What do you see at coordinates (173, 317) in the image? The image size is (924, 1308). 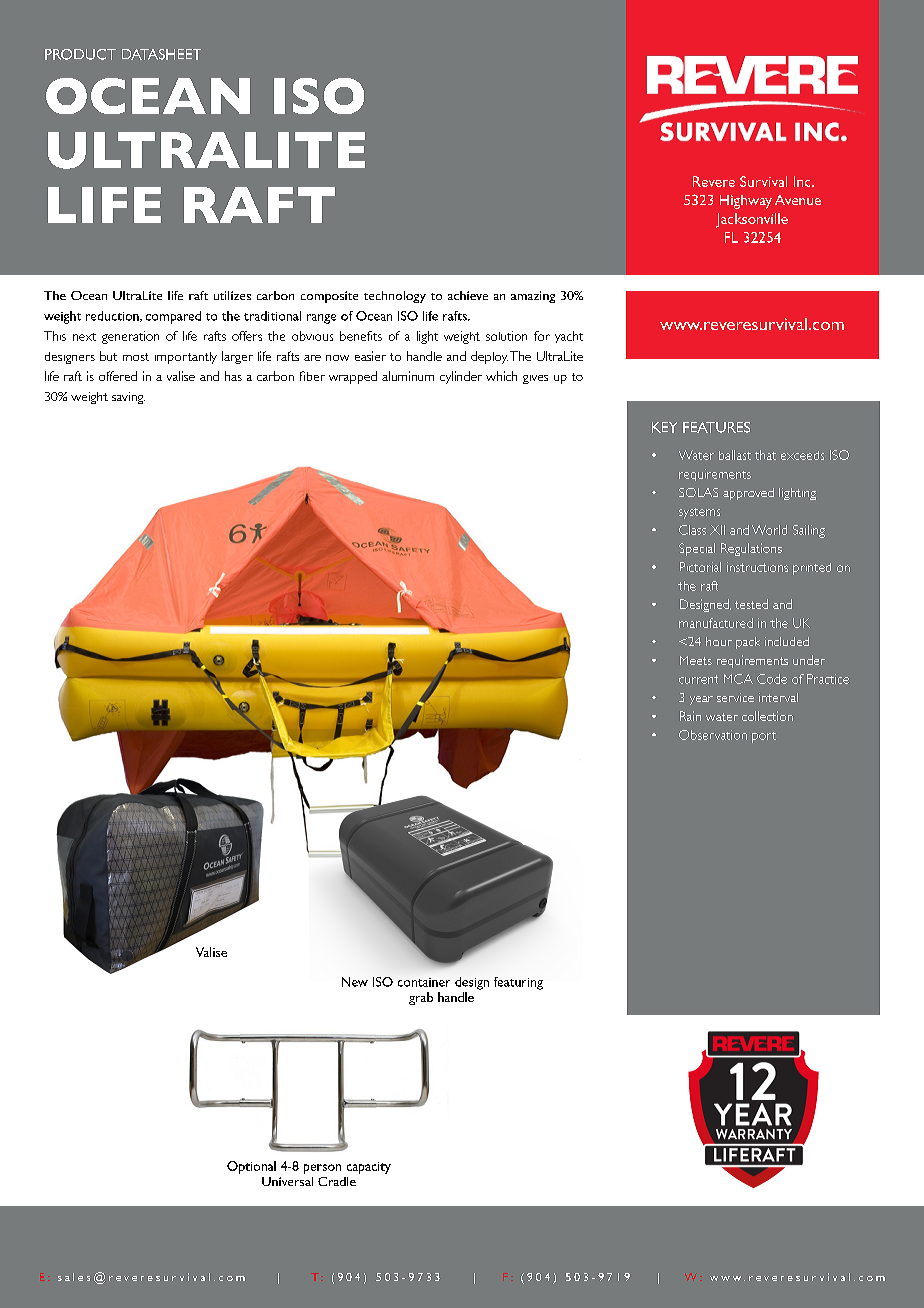 I see `compared` at bounding box center [173, 317].
